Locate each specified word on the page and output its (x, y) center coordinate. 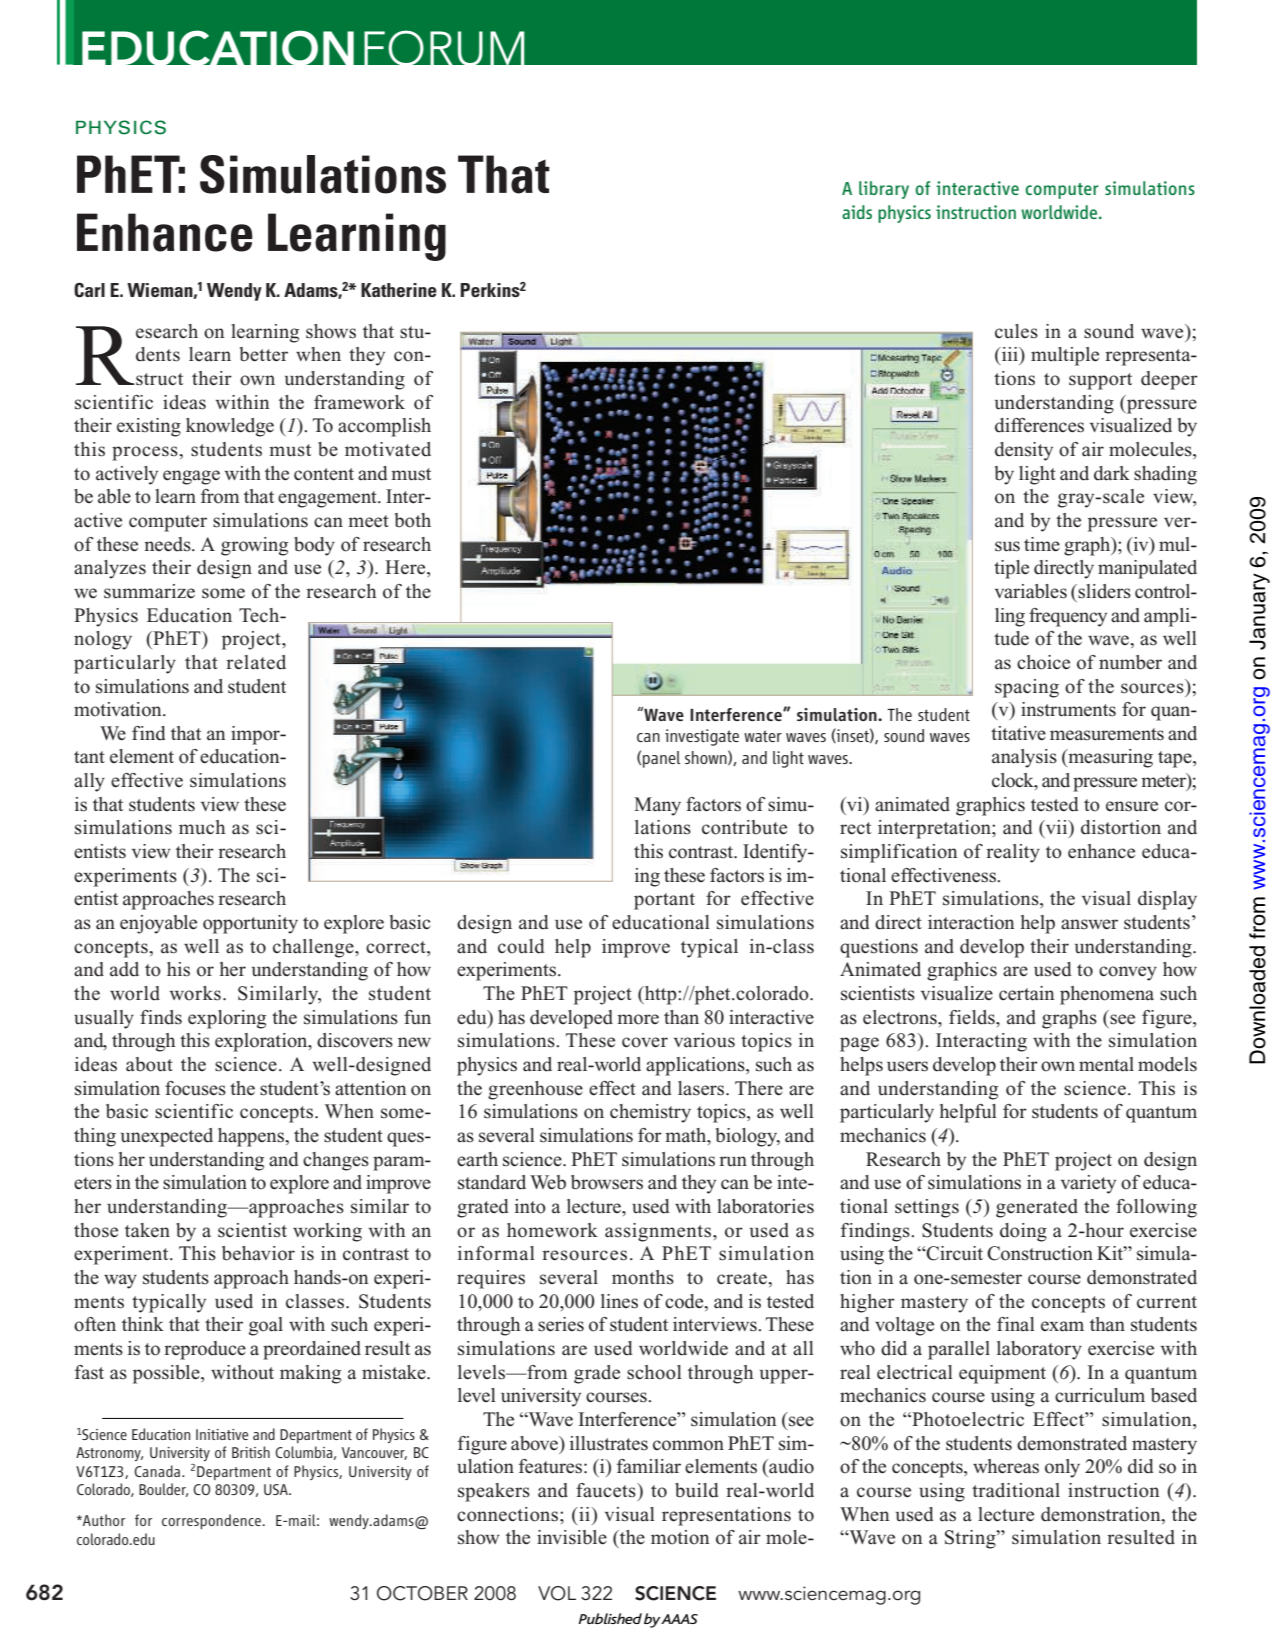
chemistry (650, 1113)
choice (1043, 662)
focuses (195, 1088)
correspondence (212, 1521)
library (884, 190)
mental (1106, 1064)
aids (857, 212)
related (256, 662)
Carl (89, 290)
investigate (702, 737)
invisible (572, 1537)
